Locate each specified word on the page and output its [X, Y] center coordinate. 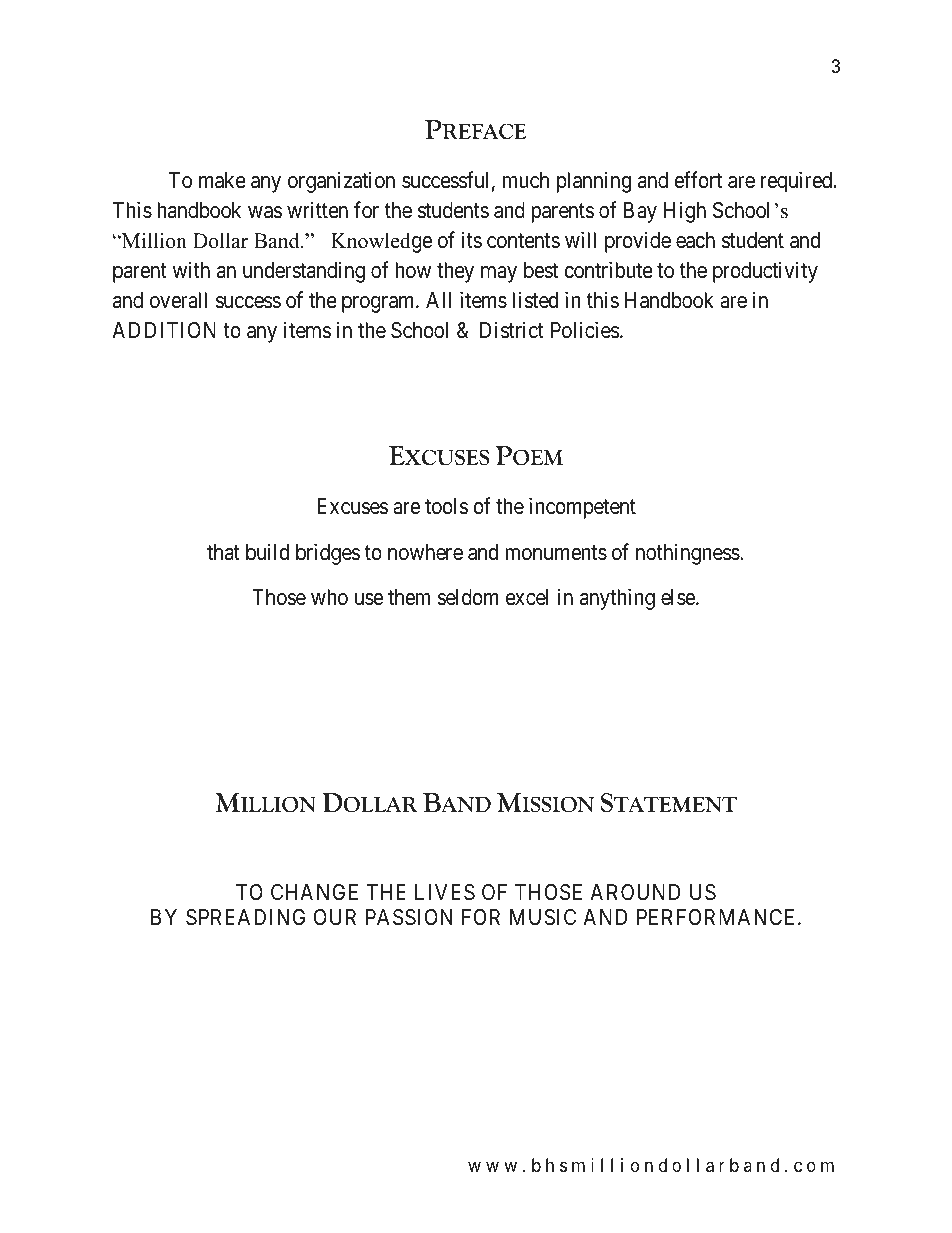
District [512, 330]
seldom [468, 597]
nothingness [688, 554]
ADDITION [164, 330]
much [526, 180]
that [223, 552]
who [329, 597]
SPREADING [245, 917]
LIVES [445, 892]
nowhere [425, 552]
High [685, 212]
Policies [585, 330]
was [265, 212]
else [679, 597]
